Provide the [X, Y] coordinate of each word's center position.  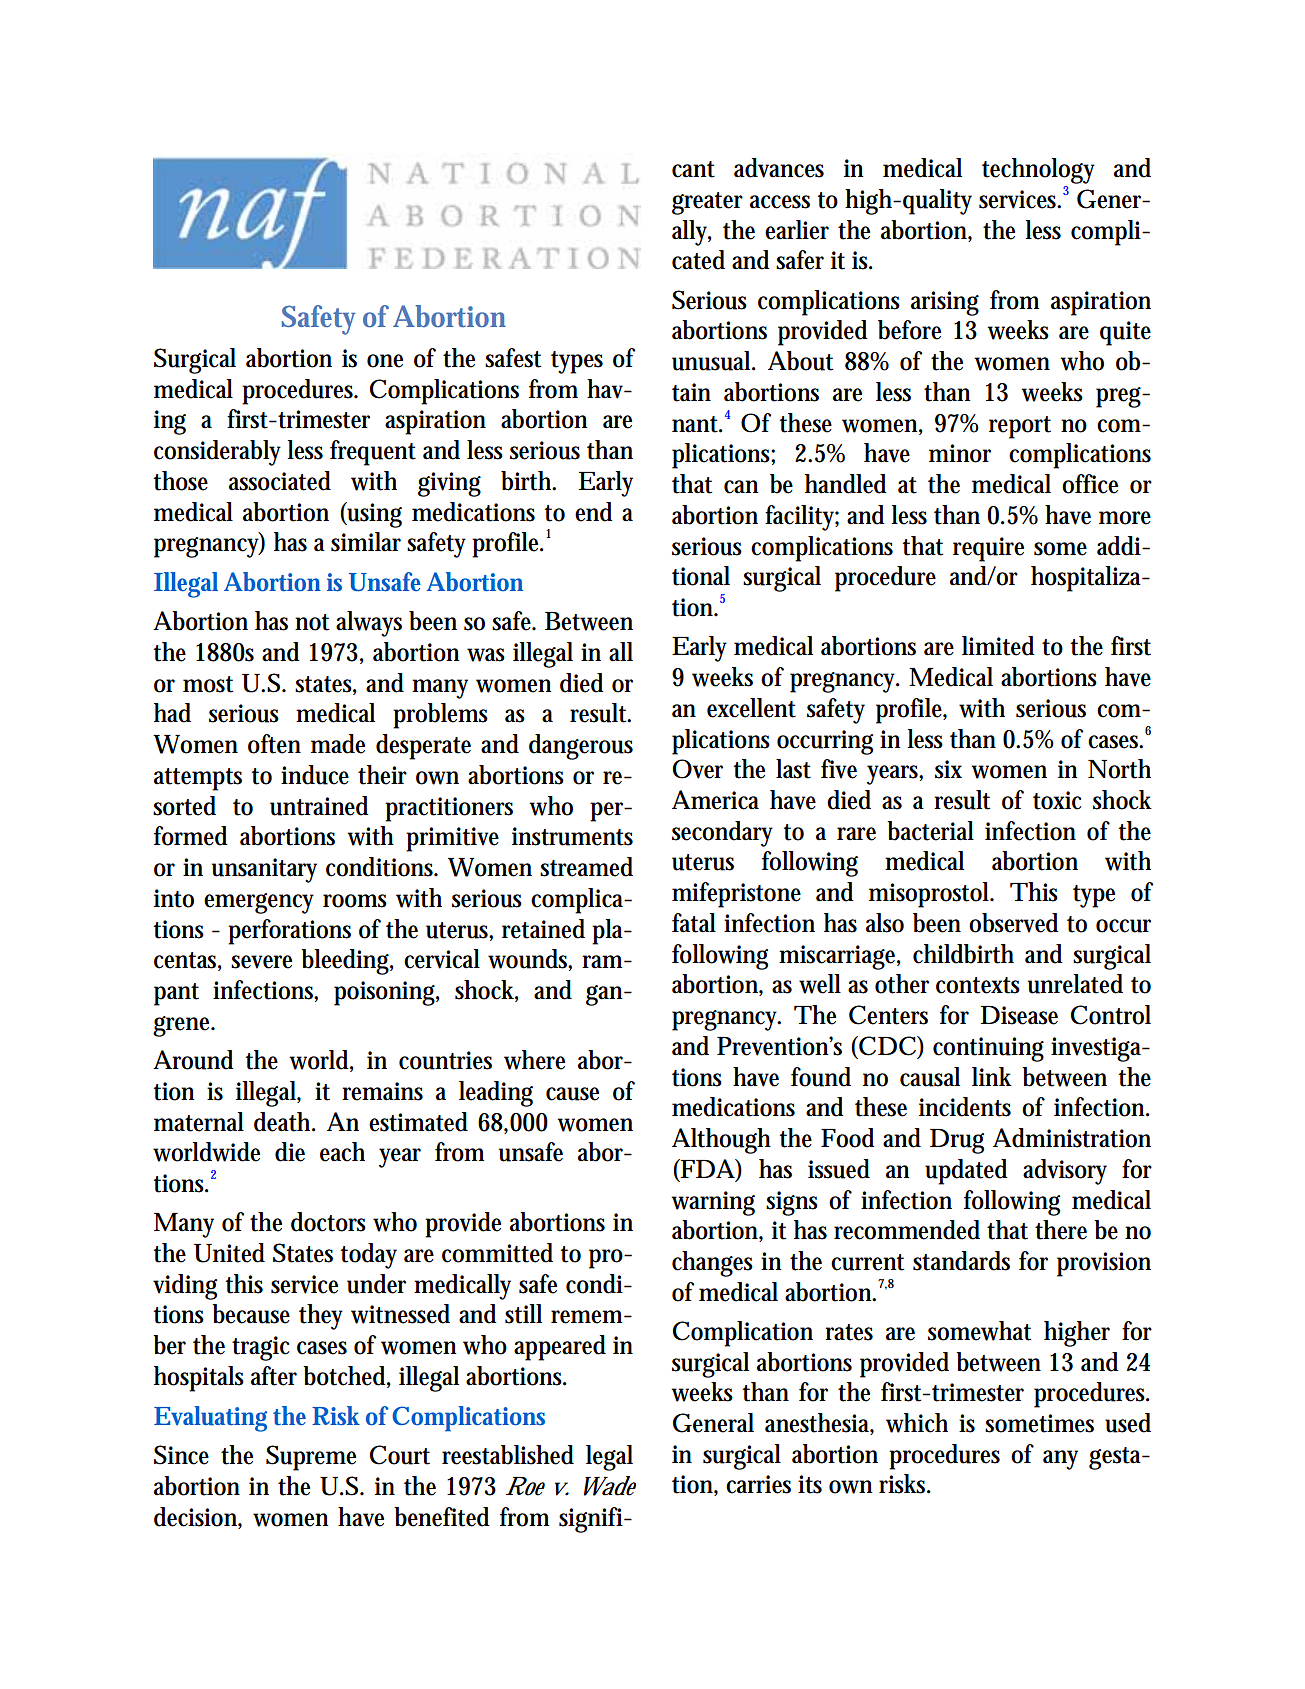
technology [1038, 171]
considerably [217, 453]
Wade [610, 1486]
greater [707, 203]
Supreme [311, 1458]
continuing [988, 1049]
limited [998, 646]
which [917, 1423]
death [283, 1122]
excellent [751, 708]
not [312, 622]
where [534, 1060]
